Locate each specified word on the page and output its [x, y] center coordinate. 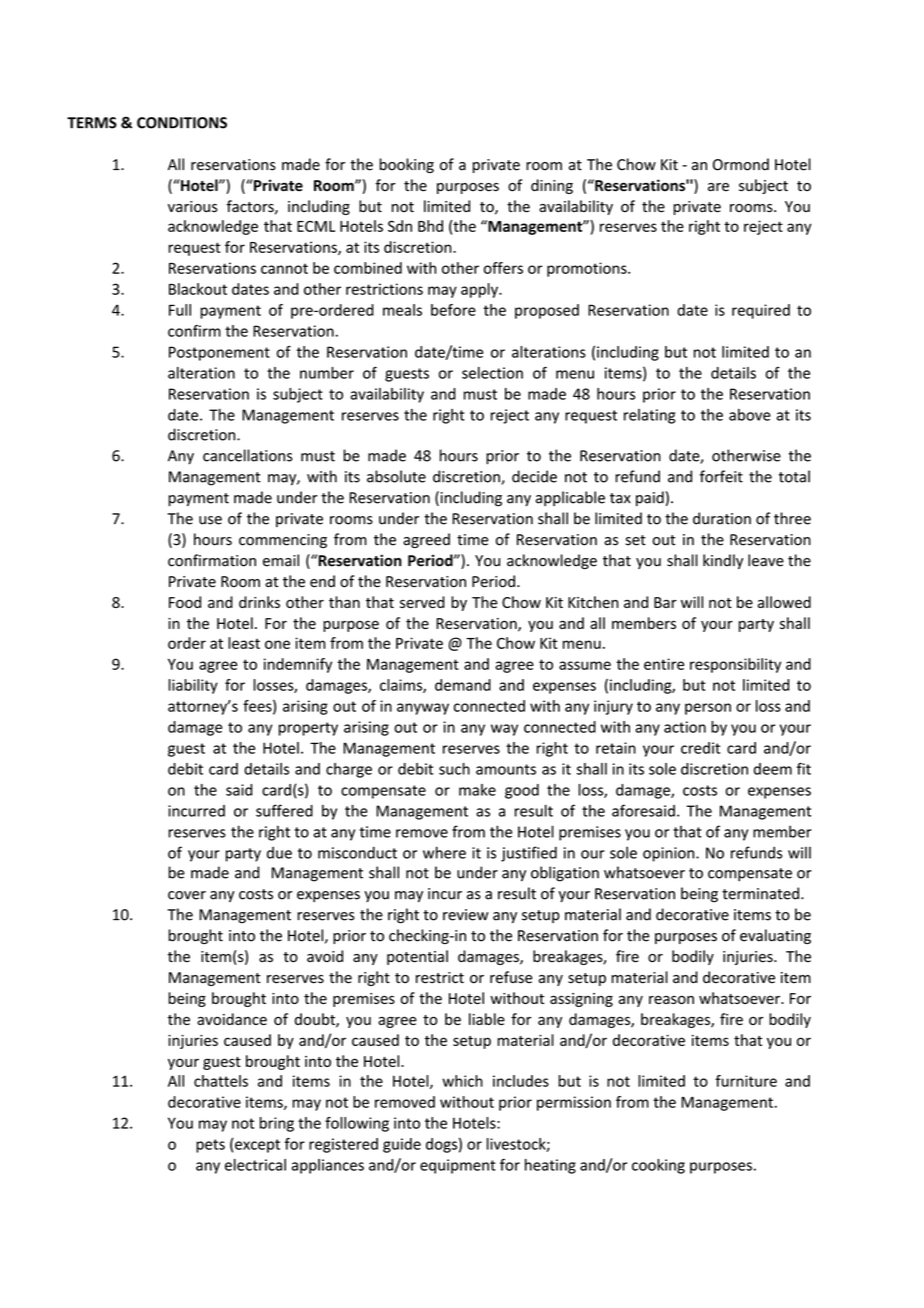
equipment [458, 1166]
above [750, 415]
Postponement [219, 353]
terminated [760, 893]
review [465, 915]
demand [463, 685]
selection [492, 373]
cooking [658, 1166]
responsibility [735, 665]
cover [187, 895]
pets [210, 1146]
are [718, 187]
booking [406, 165]
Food [185, 602]
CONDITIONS [182, 123]
